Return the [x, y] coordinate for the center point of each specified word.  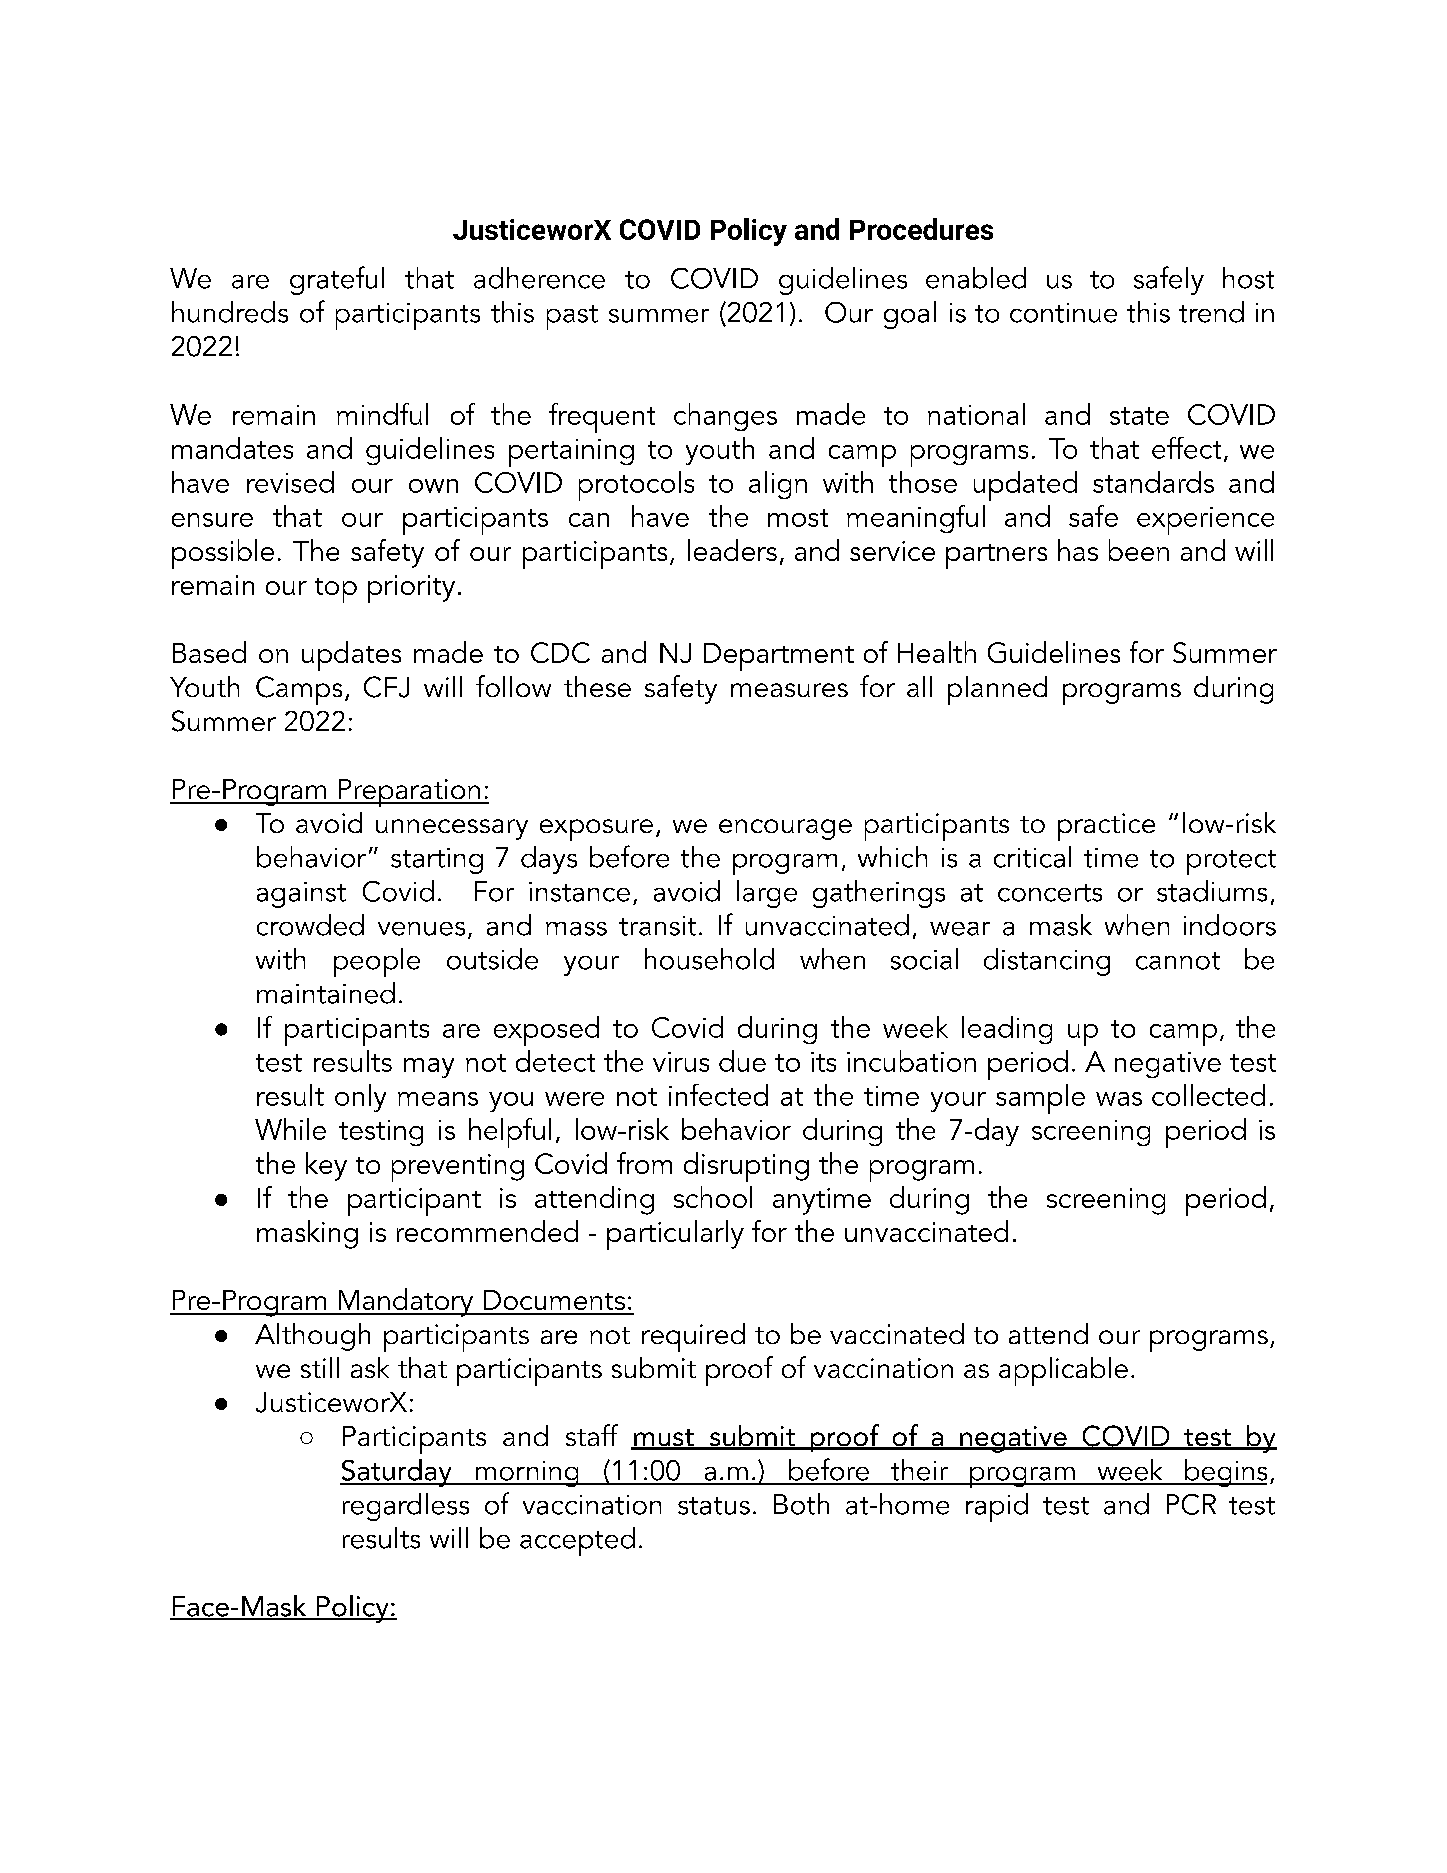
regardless [406, 1507]
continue [1063, 313]
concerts [1050, 893]
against [301, 895]
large [767, 894]
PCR [1191, 1504]
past [572, 317]
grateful [337, 280]
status [714, 1506]
